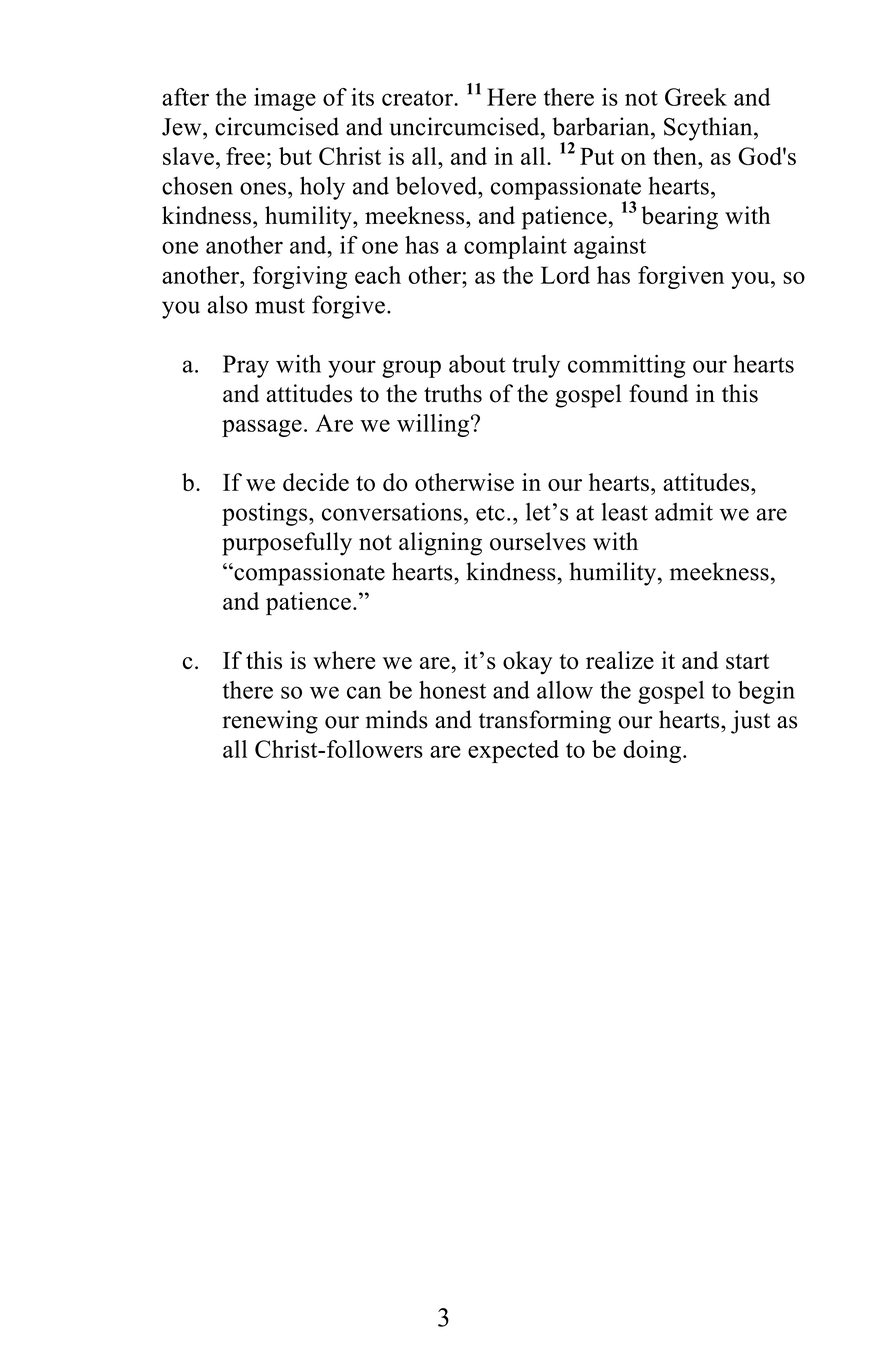 The height and width of the document is (1372, 887). What do you see at coordinates (626, 366) in the document?
I see `committing` at bounding box center [626, 366].
